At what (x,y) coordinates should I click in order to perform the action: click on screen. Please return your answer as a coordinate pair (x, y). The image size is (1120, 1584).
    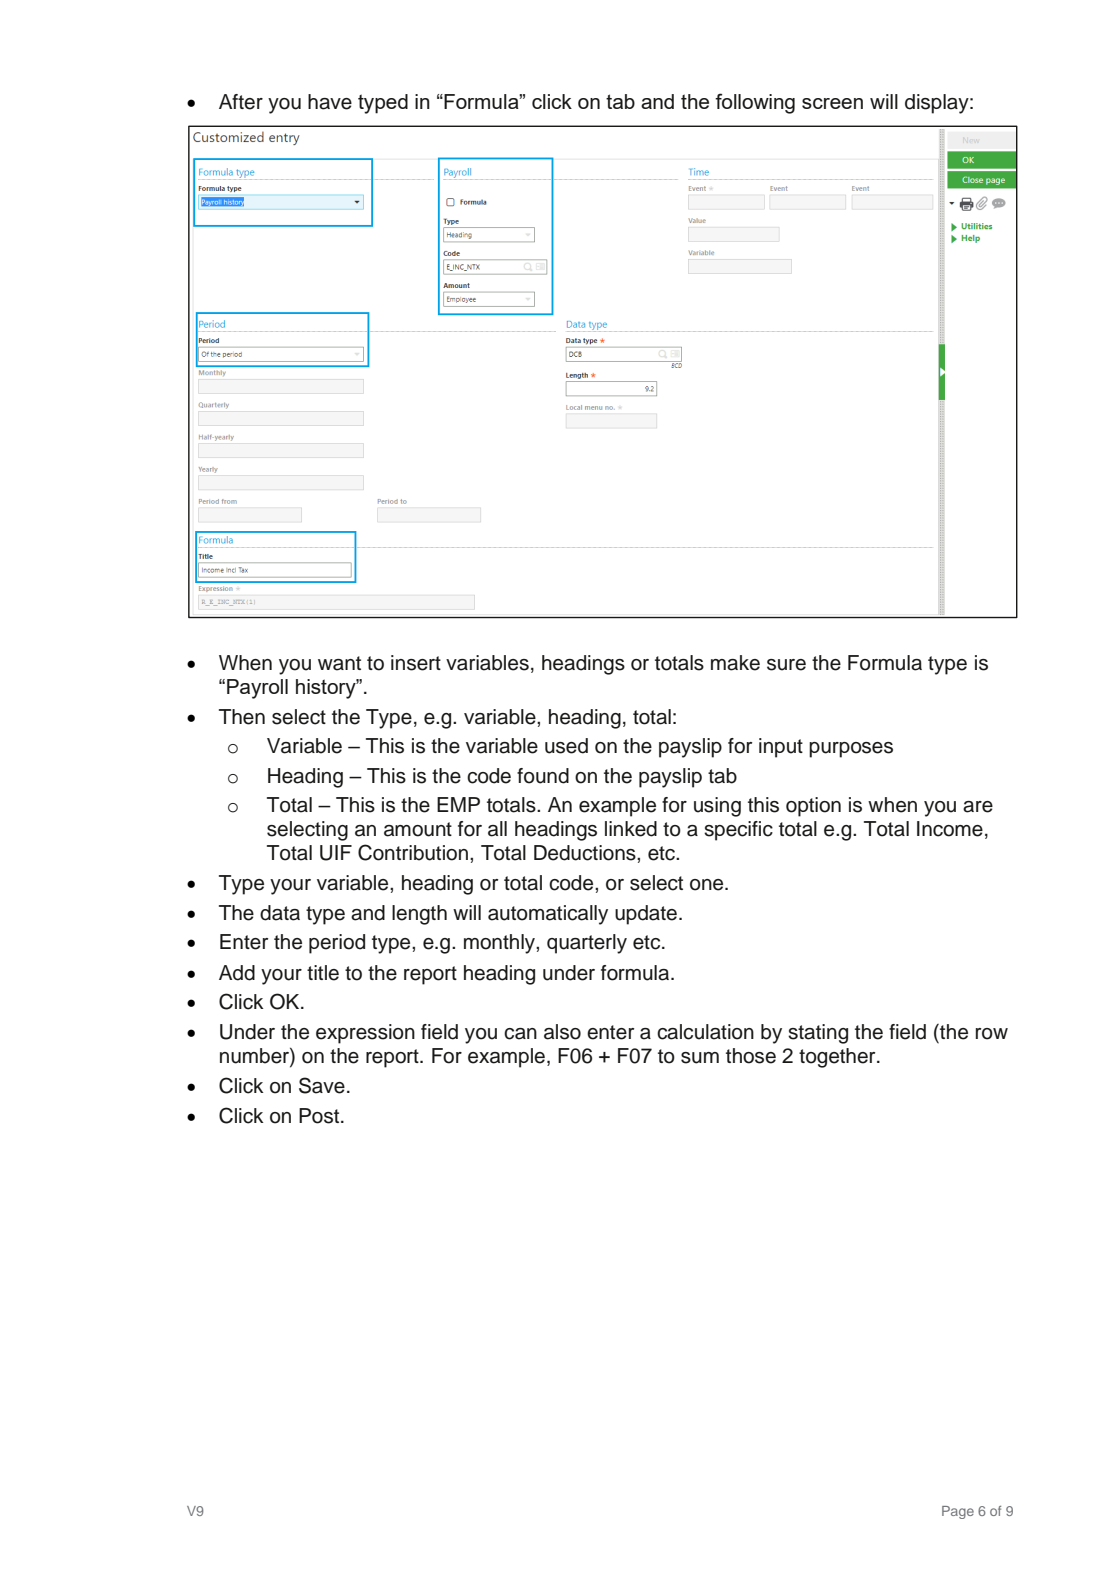
    Looking at the image, I should click on (832, 103).
